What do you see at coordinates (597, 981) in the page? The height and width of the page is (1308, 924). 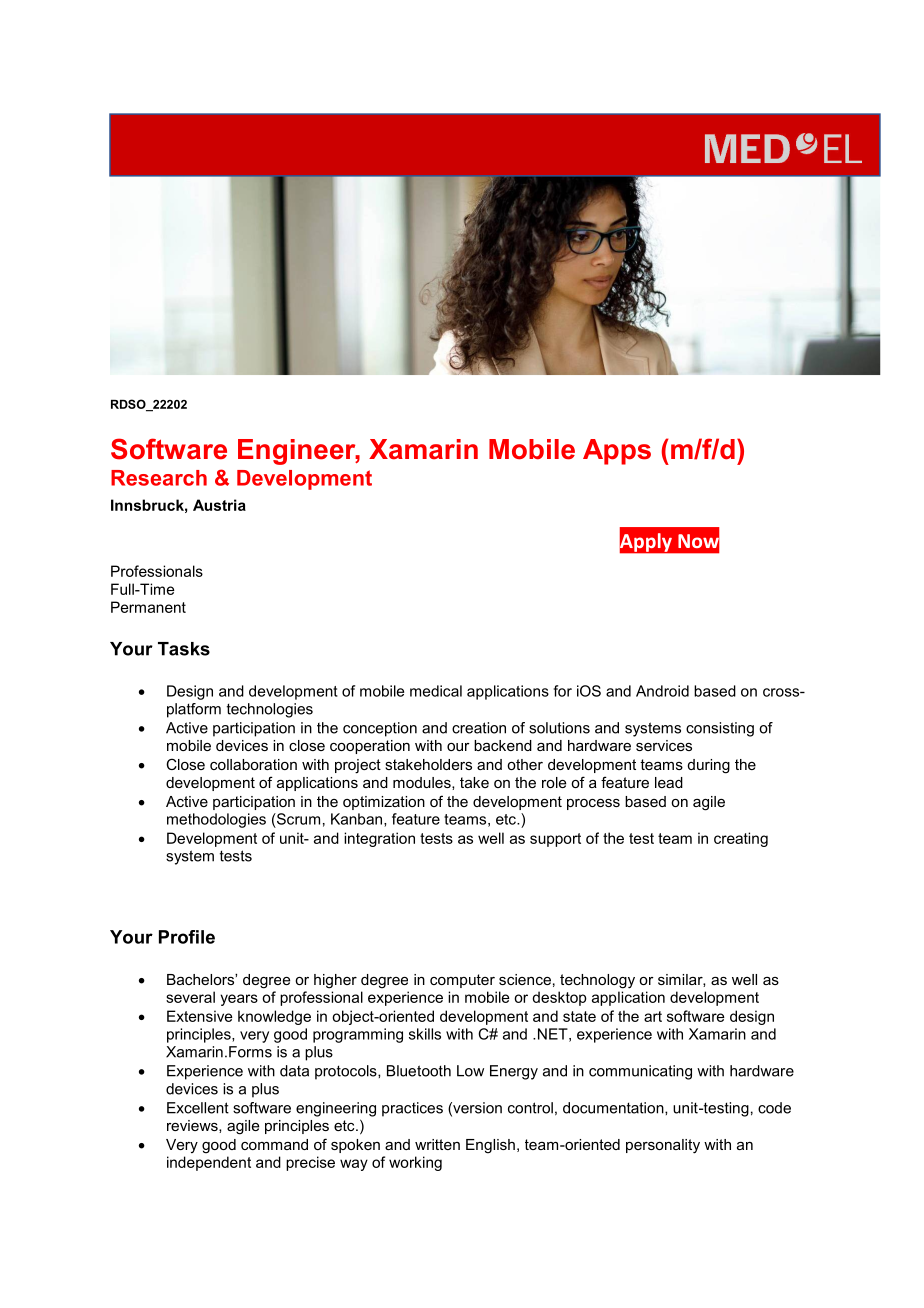 I see `technology` at bounding box center [597, 981].
